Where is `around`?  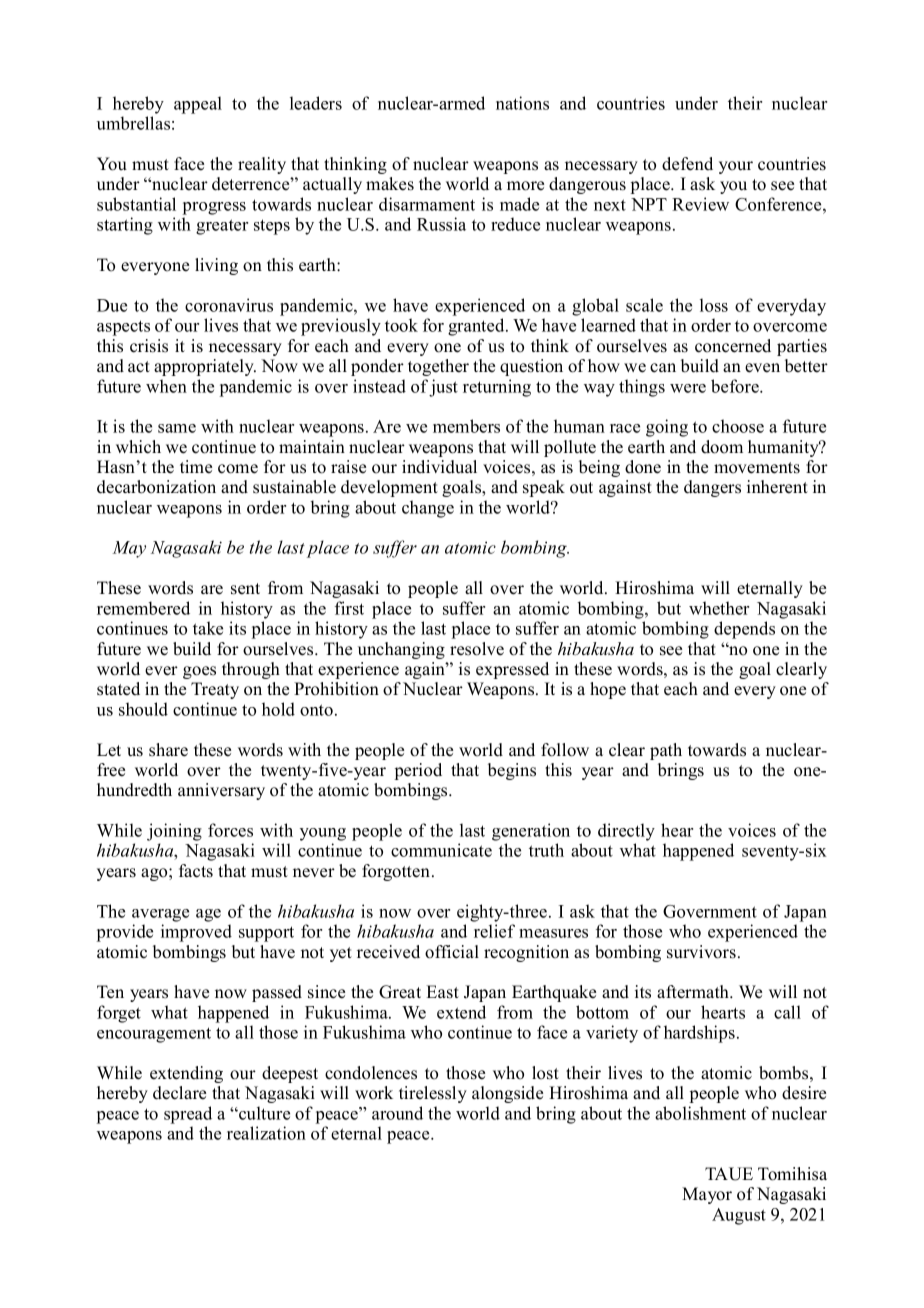 around is located at coordinates (397, 1113).
